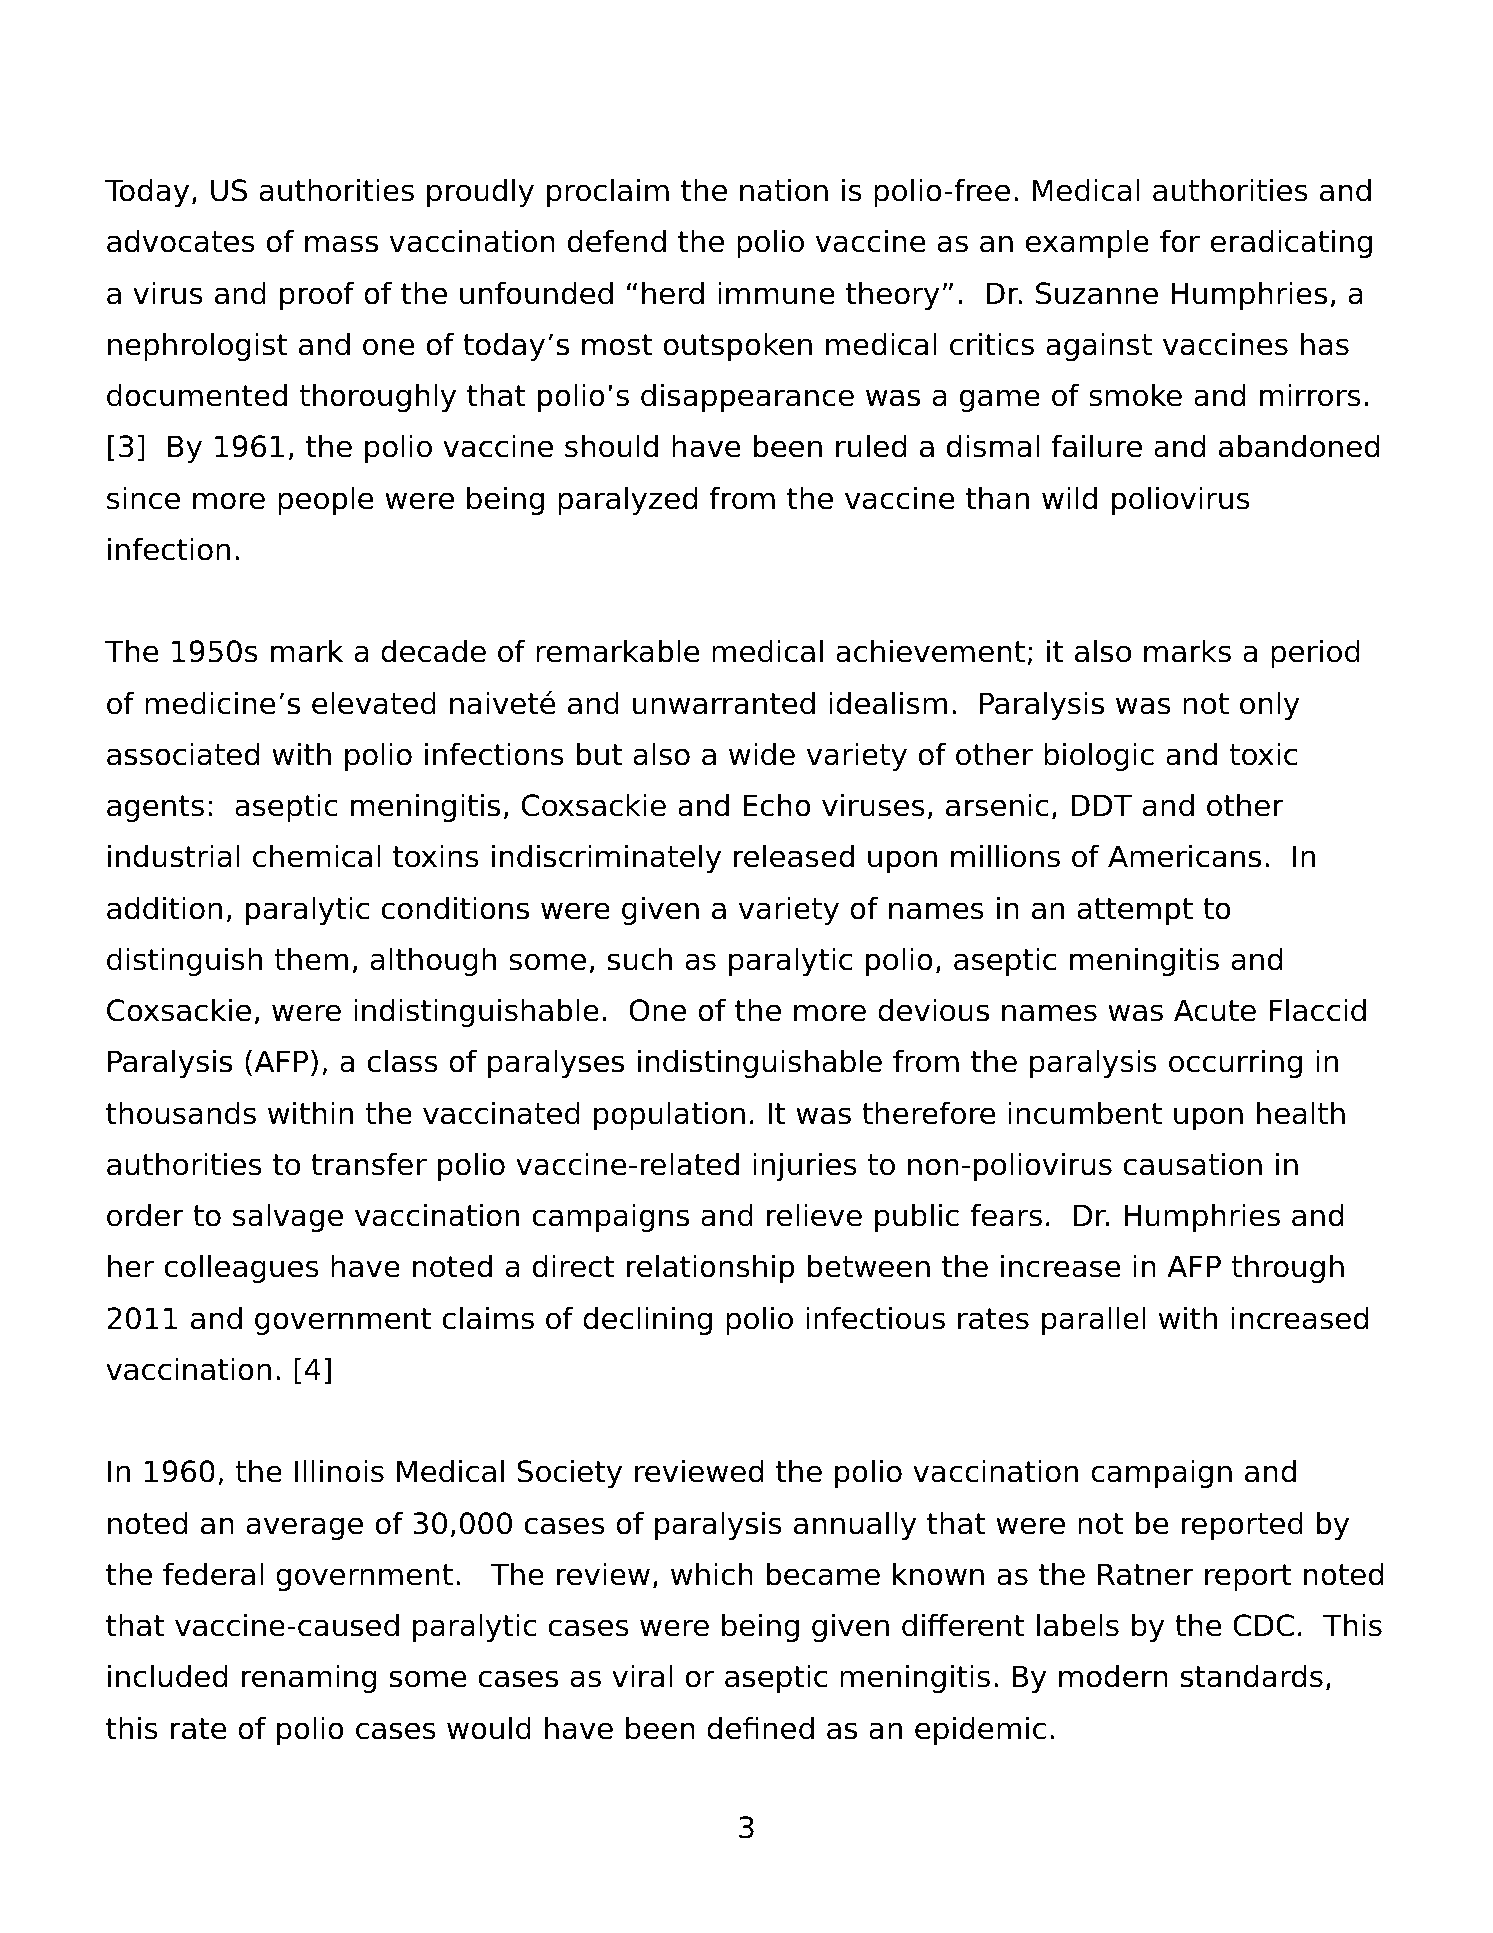 This screenshot has width=1493, height=1933. What do you see at coordinates (640, 959) in the screenshot?
I see `such` at bounding box center [640, 959].
